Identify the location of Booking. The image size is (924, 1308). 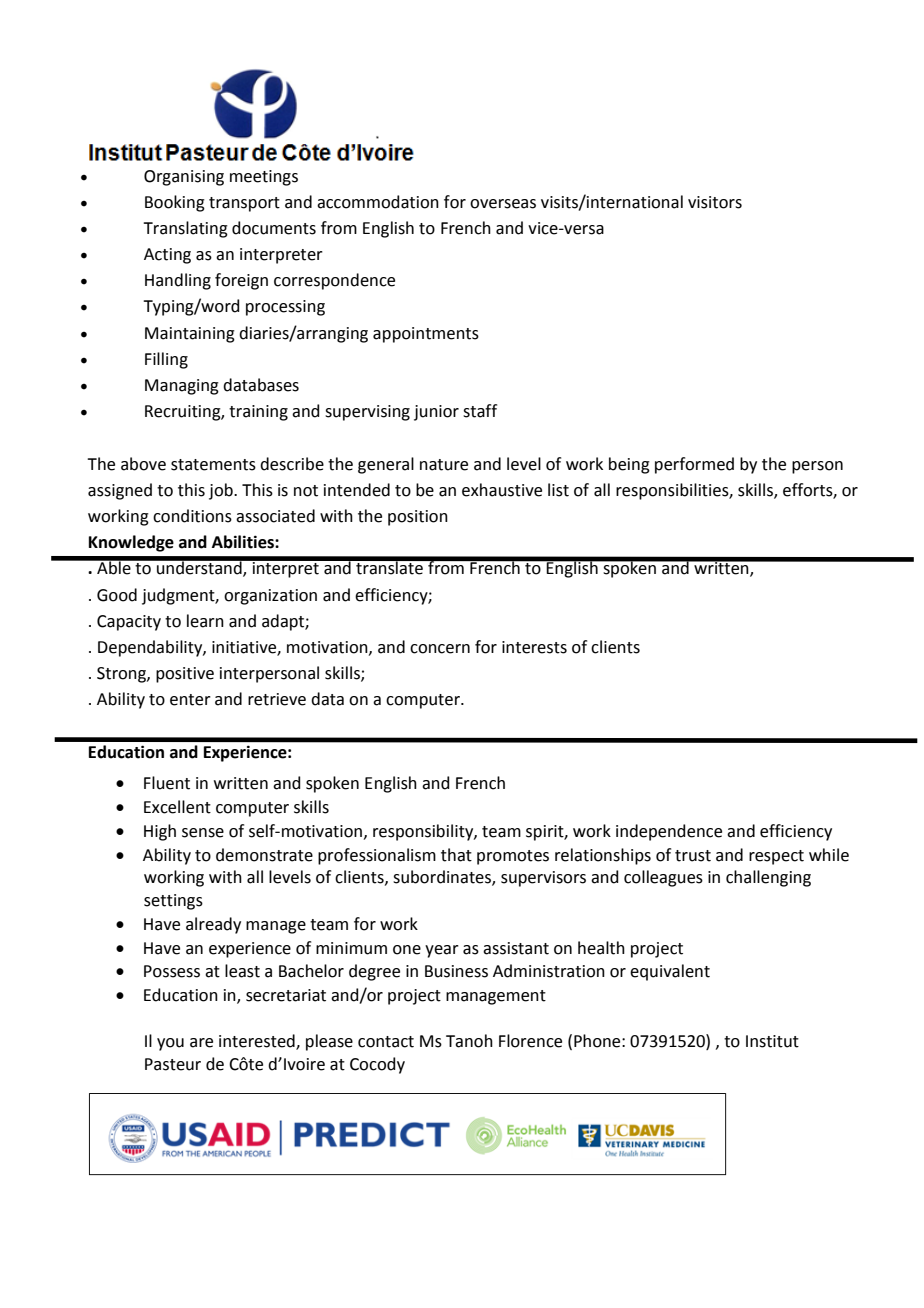
(175, 203).
